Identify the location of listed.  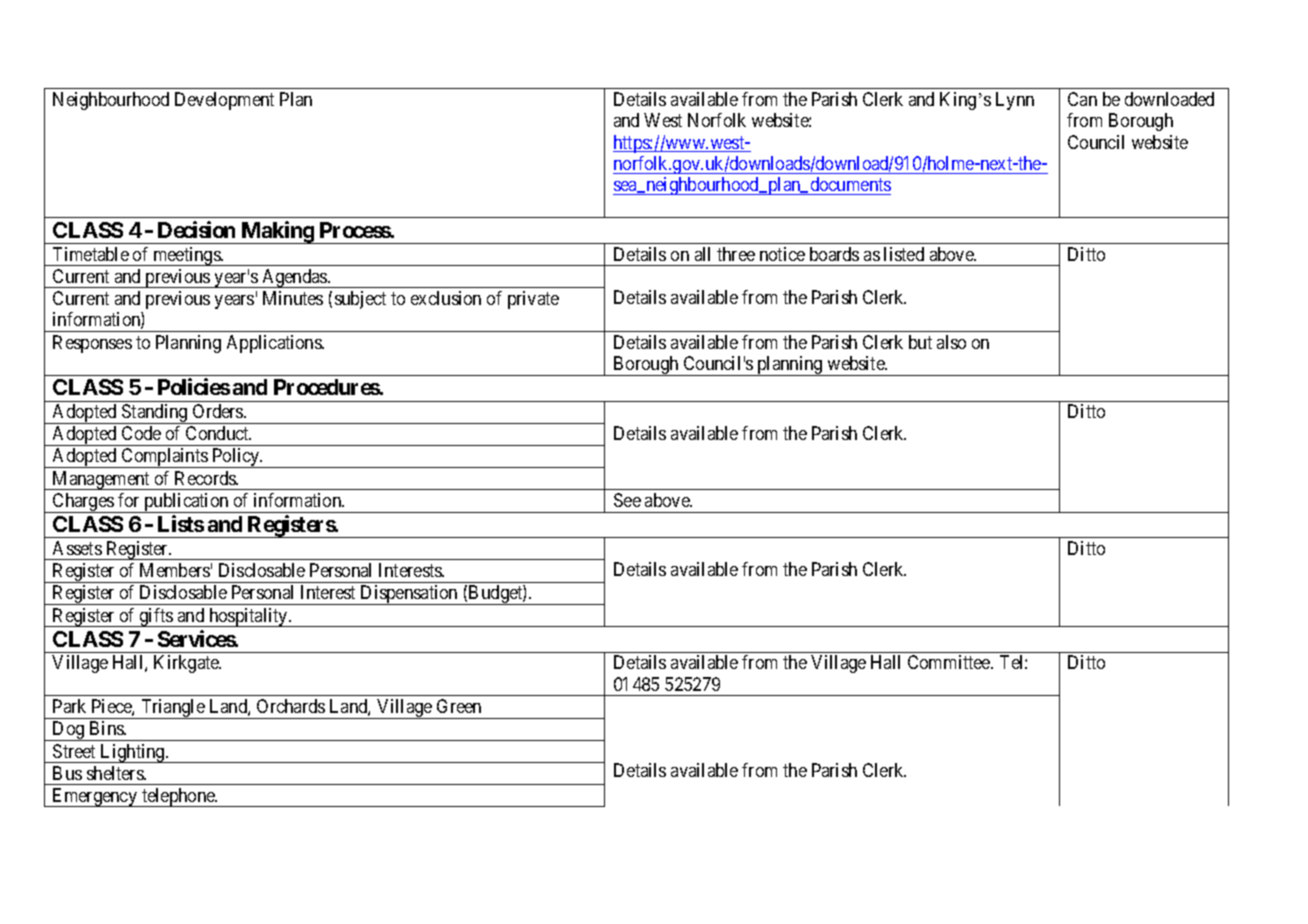
(904, 254).
